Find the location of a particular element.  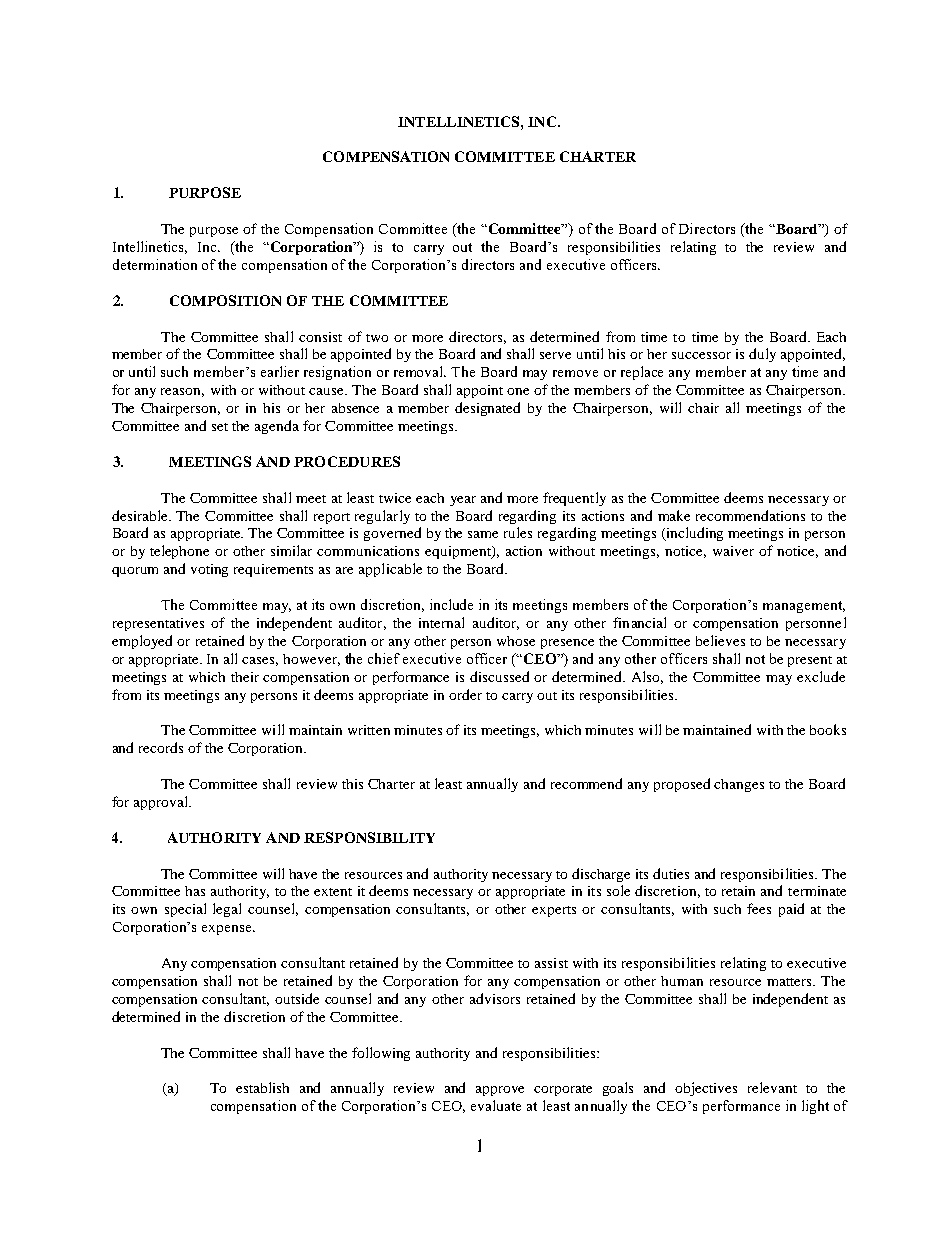

duly is located at coordinates (762, 355).
